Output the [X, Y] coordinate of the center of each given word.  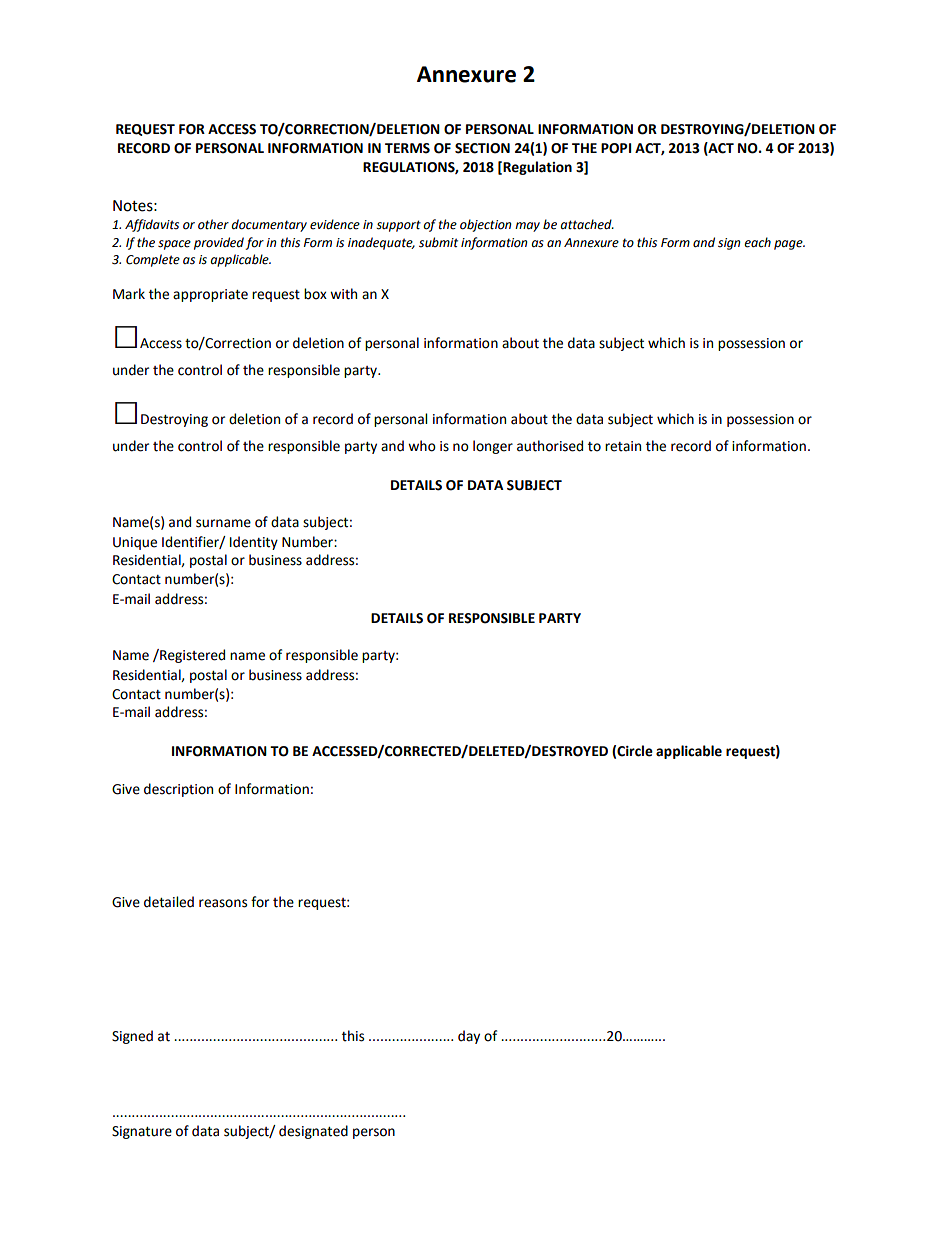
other [213, 224]
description [178, 790]
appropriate [210, 295]
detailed [169, 902]
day [469, 1037]
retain [623, 446]
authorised [550, 446]
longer [493, 447]
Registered [191, 656]
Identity [254, 543]
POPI [616, 148]
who [422, 446]
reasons [223, 903]
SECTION [482, 148]
